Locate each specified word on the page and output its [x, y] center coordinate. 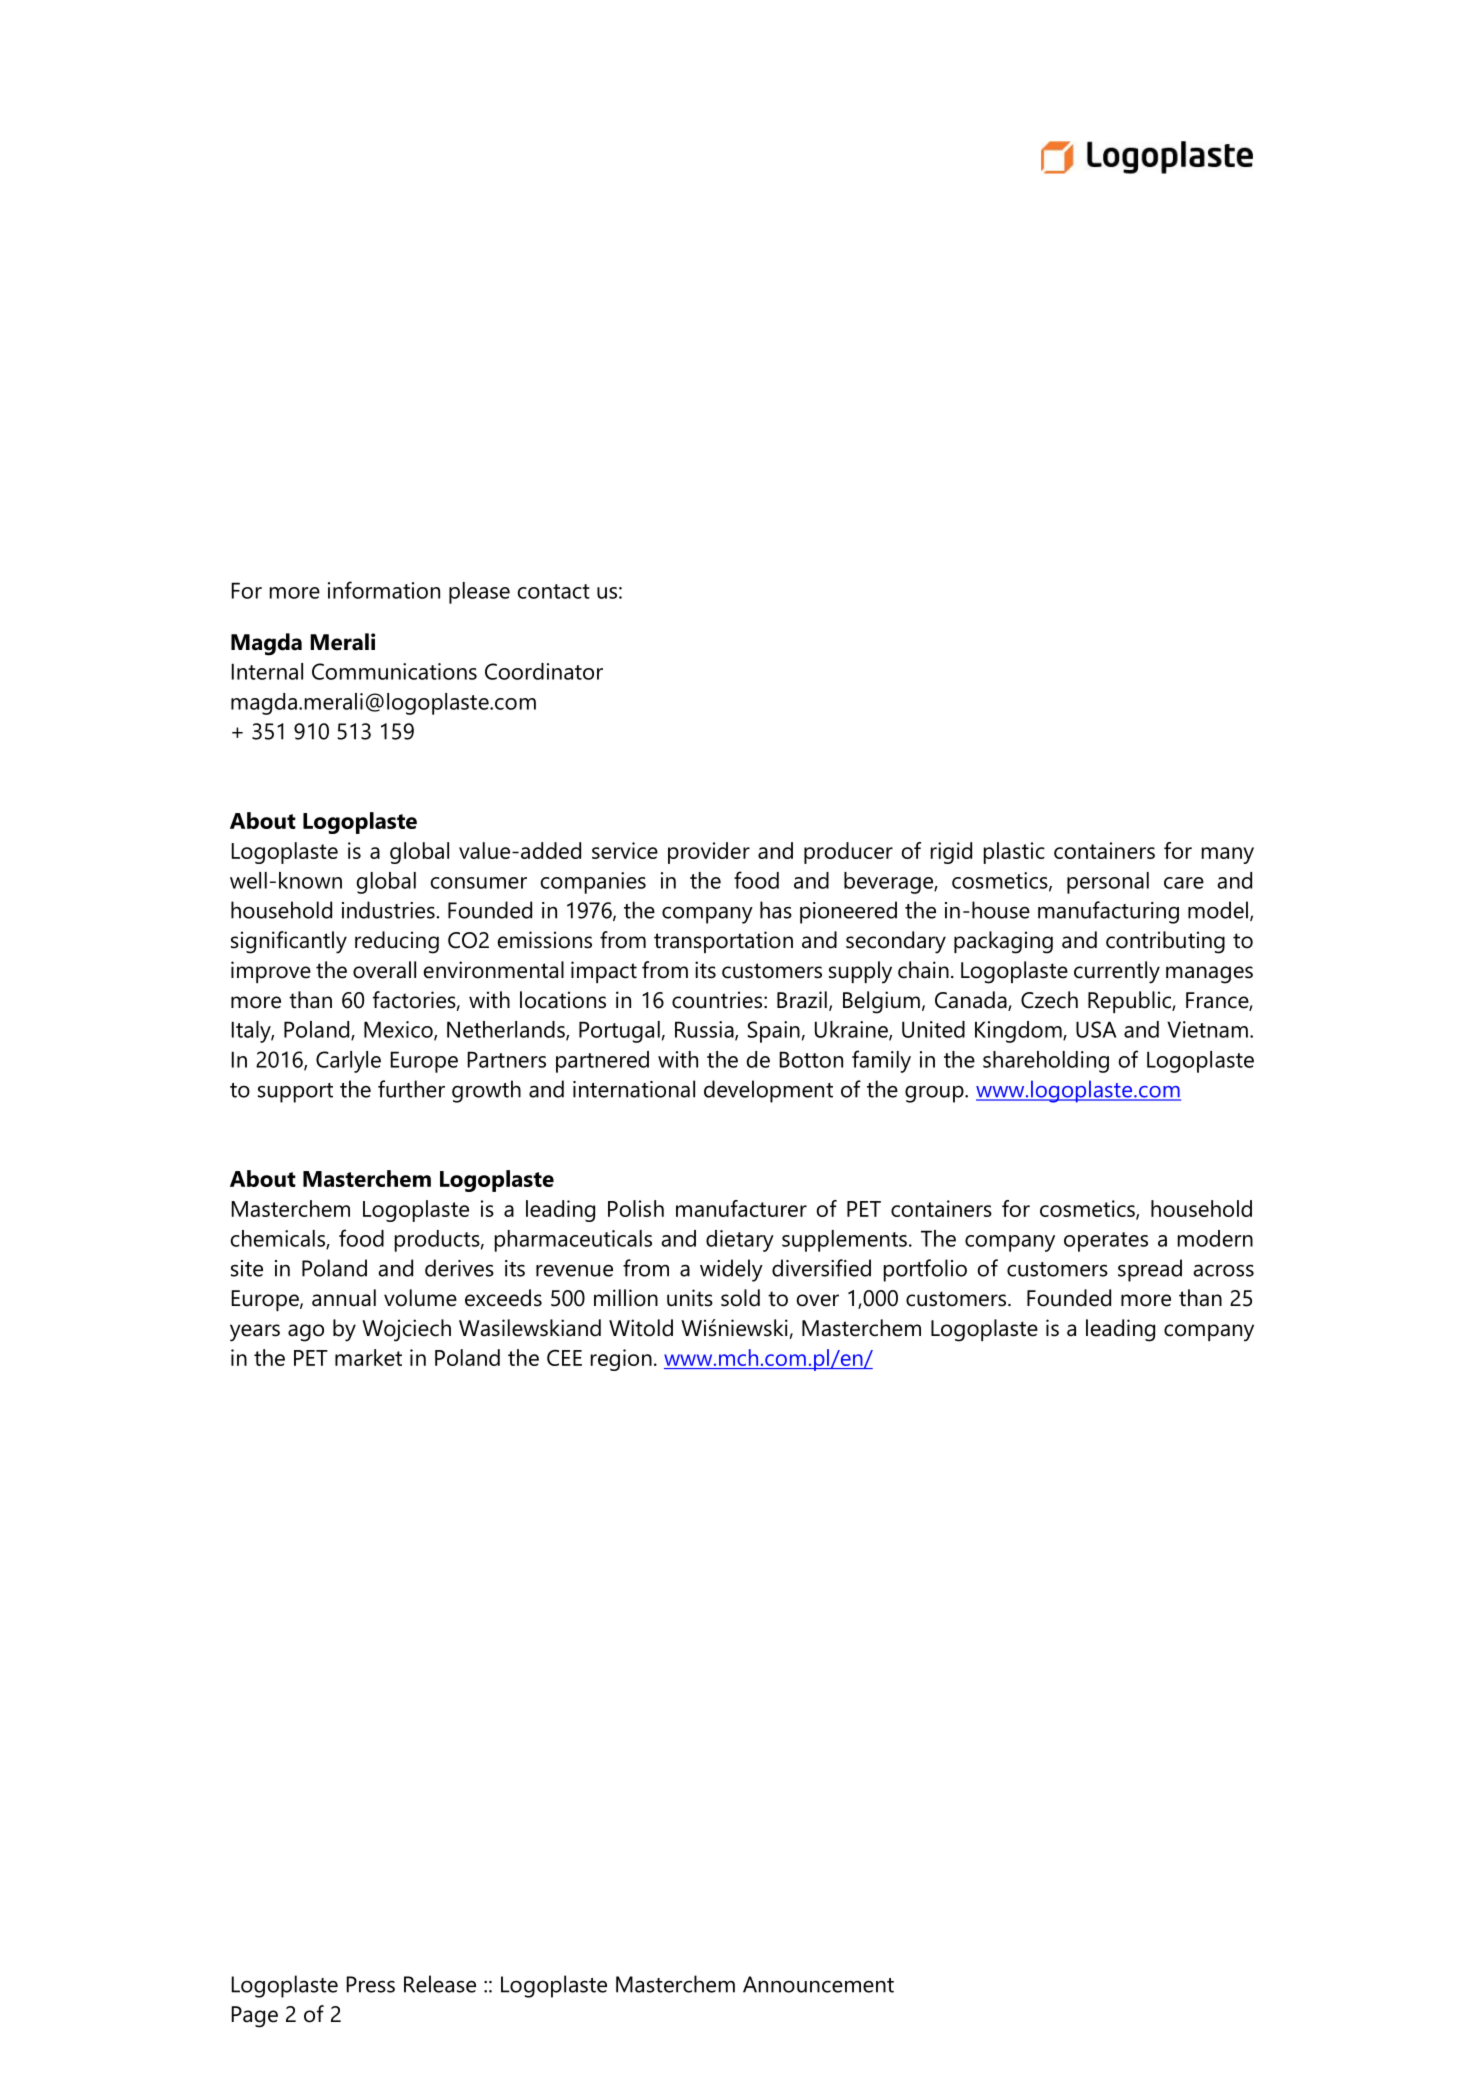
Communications [394, 671]
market [368, 1357]
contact [554, 591]
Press [371, 1984]
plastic [1014, 853]
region [621, 1360]
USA [1096, 1029]
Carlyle [348, 1062]
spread [1150, 1270]
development [768, 1091]
